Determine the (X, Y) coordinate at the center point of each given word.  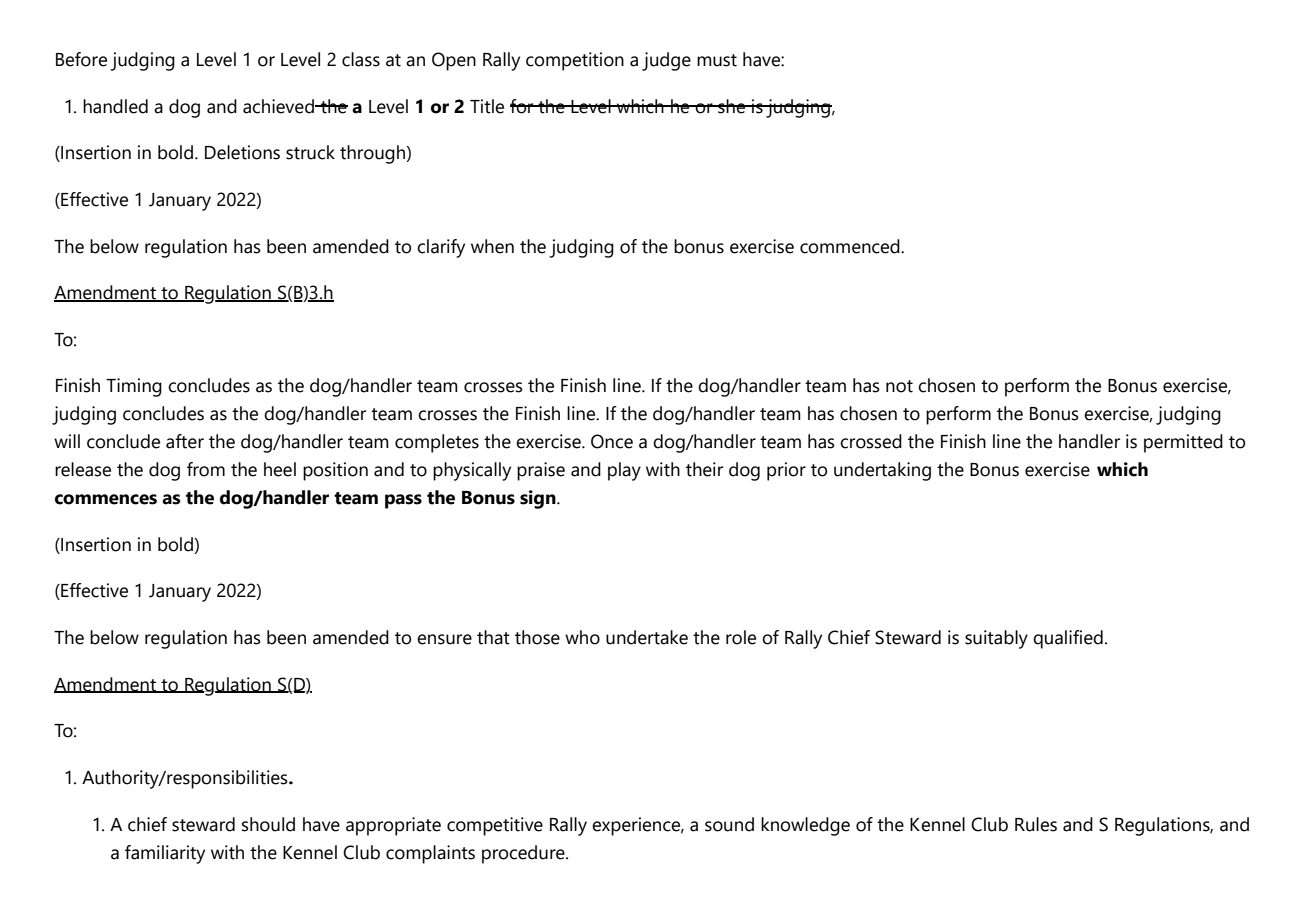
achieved (279, 106)
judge (666, 61)
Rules (1036, 824)
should (268, 824)
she (732, 106)
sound (729, 824)
